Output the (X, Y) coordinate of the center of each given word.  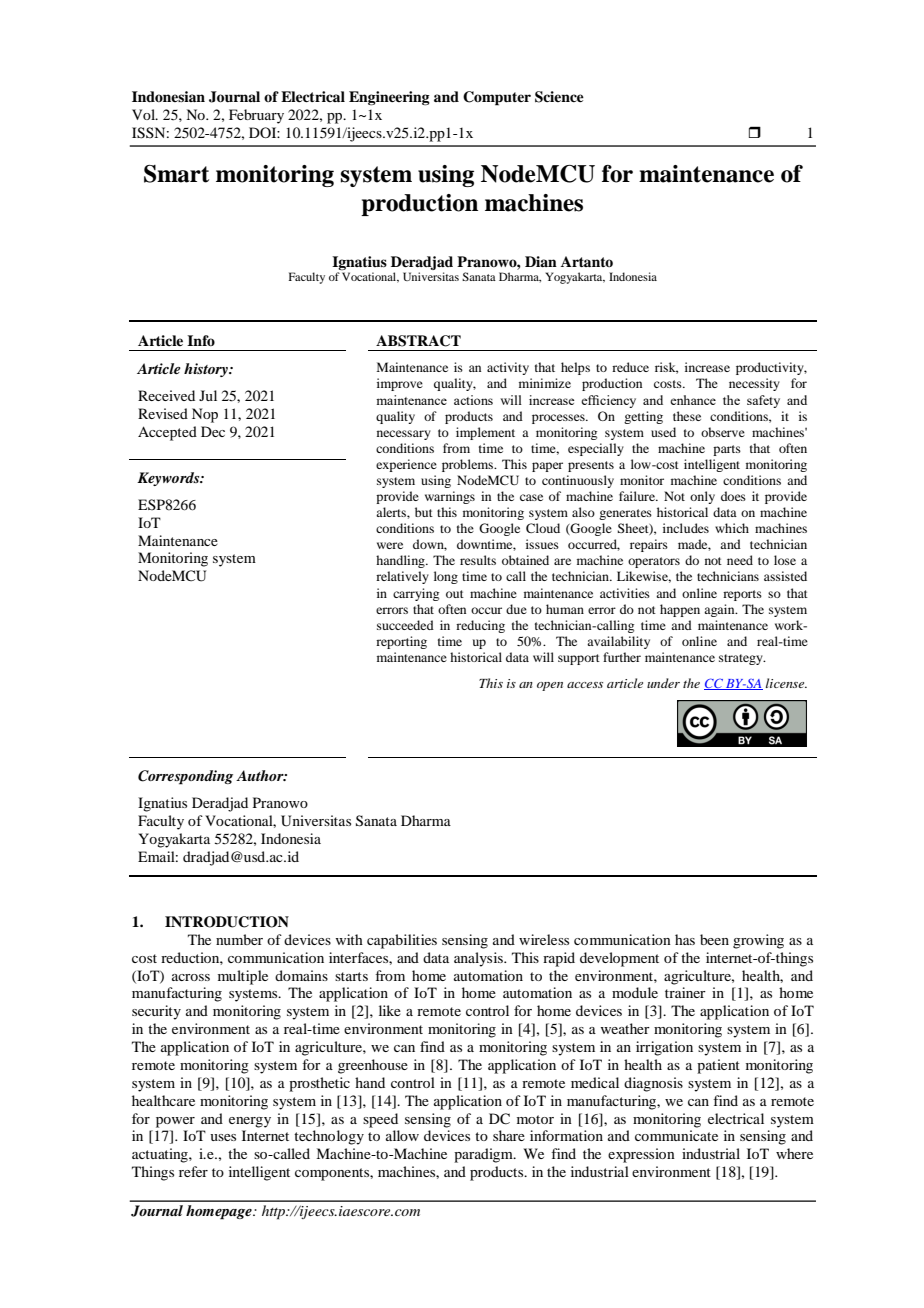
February (256, 116)
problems (469, 465)
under (663, 683)
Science (559, 97)
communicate (676, 1135)
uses (223, 1137)
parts (727, 450)
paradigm (484, 1155)
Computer (497, 98)
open (550, 686)
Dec (213, 431)
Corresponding (185, 777)
